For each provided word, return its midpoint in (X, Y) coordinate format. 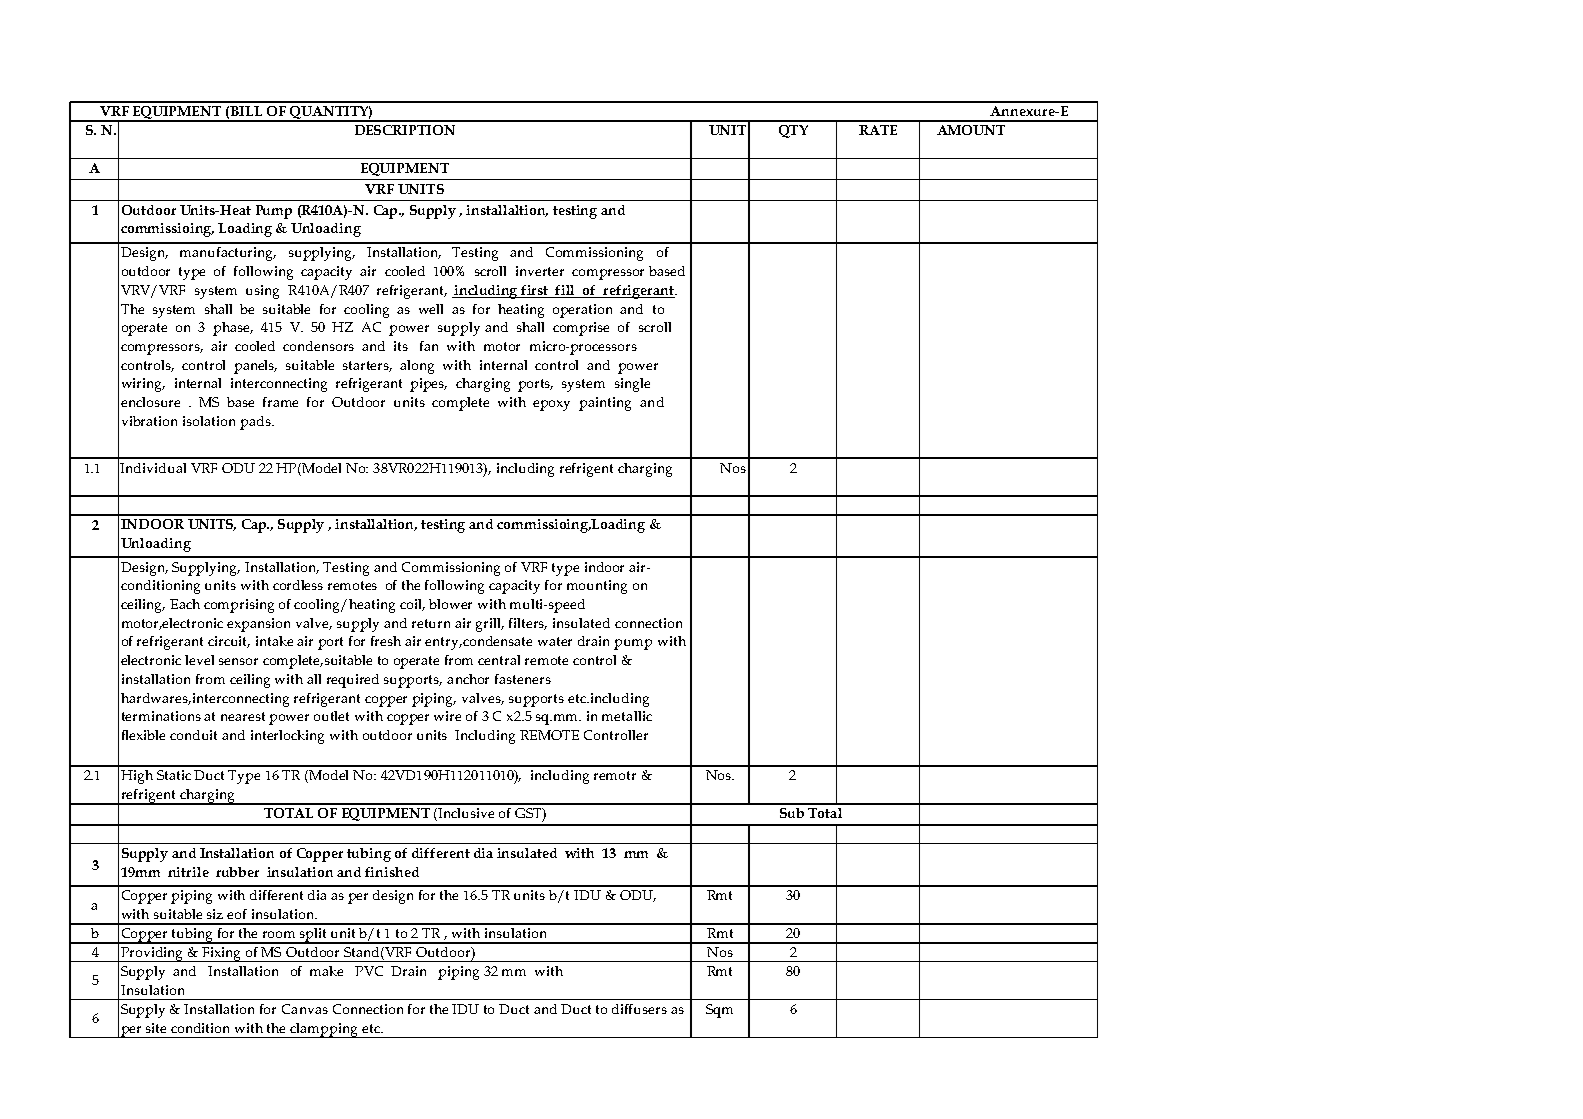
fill (564, 290)
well (431, 309)
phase (233, 329)
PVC (369, 971)
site (156, 1028)
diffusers (639, 1009)
